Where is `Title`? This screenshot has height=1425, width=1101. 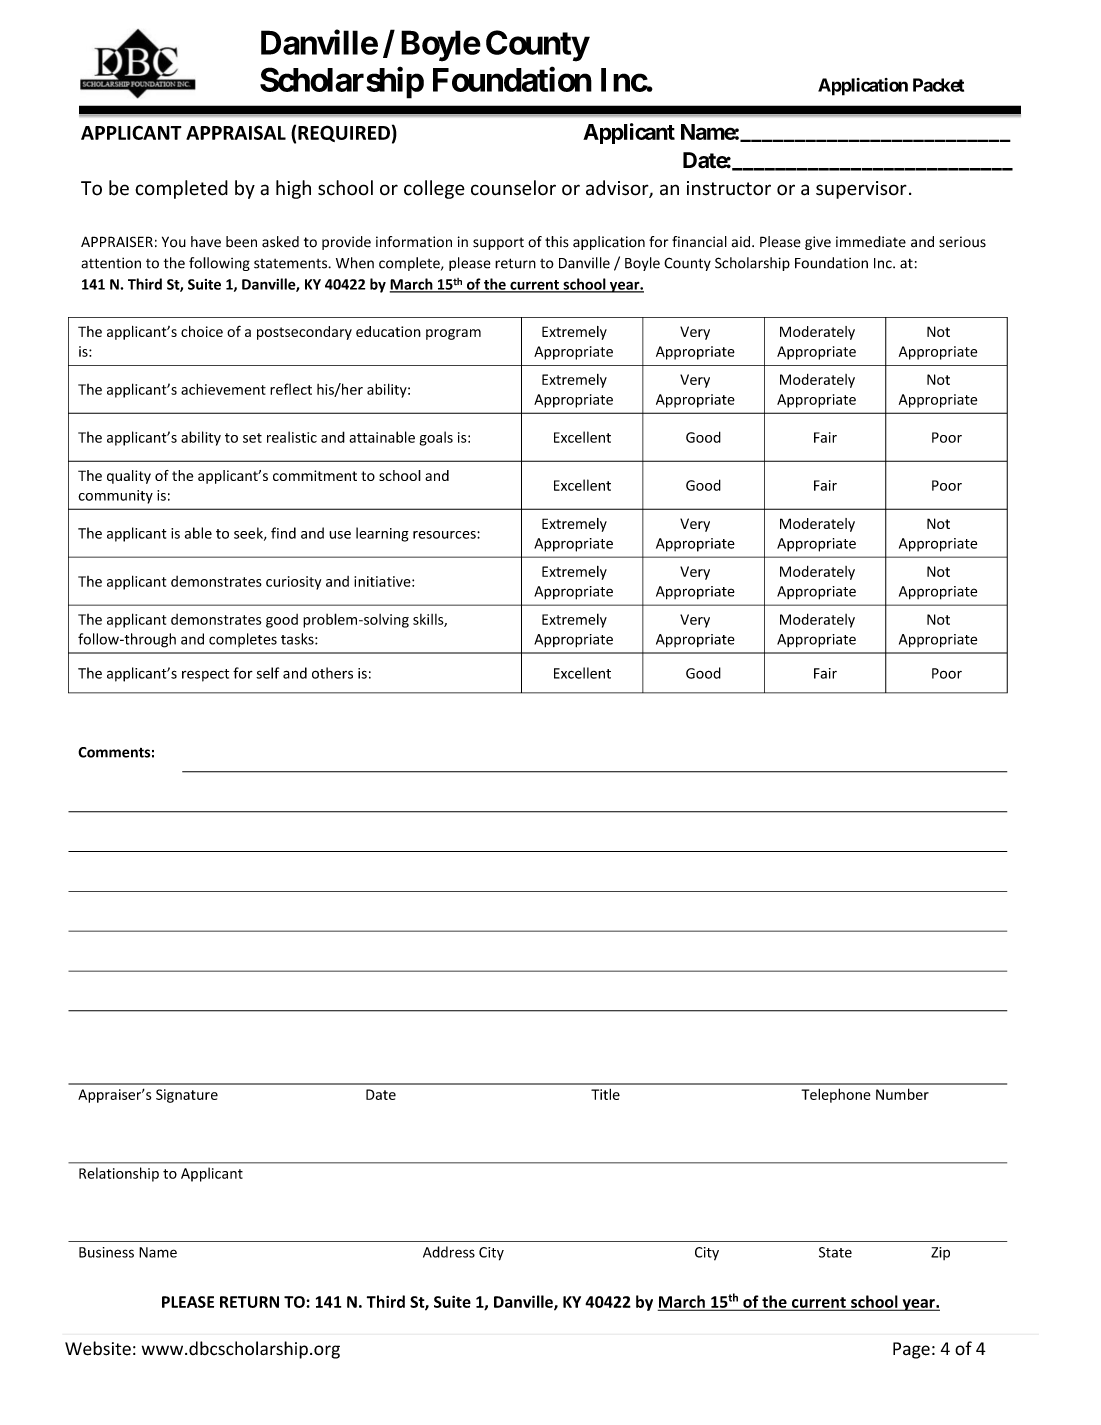 Title is located at coordinates (605, 1094).
